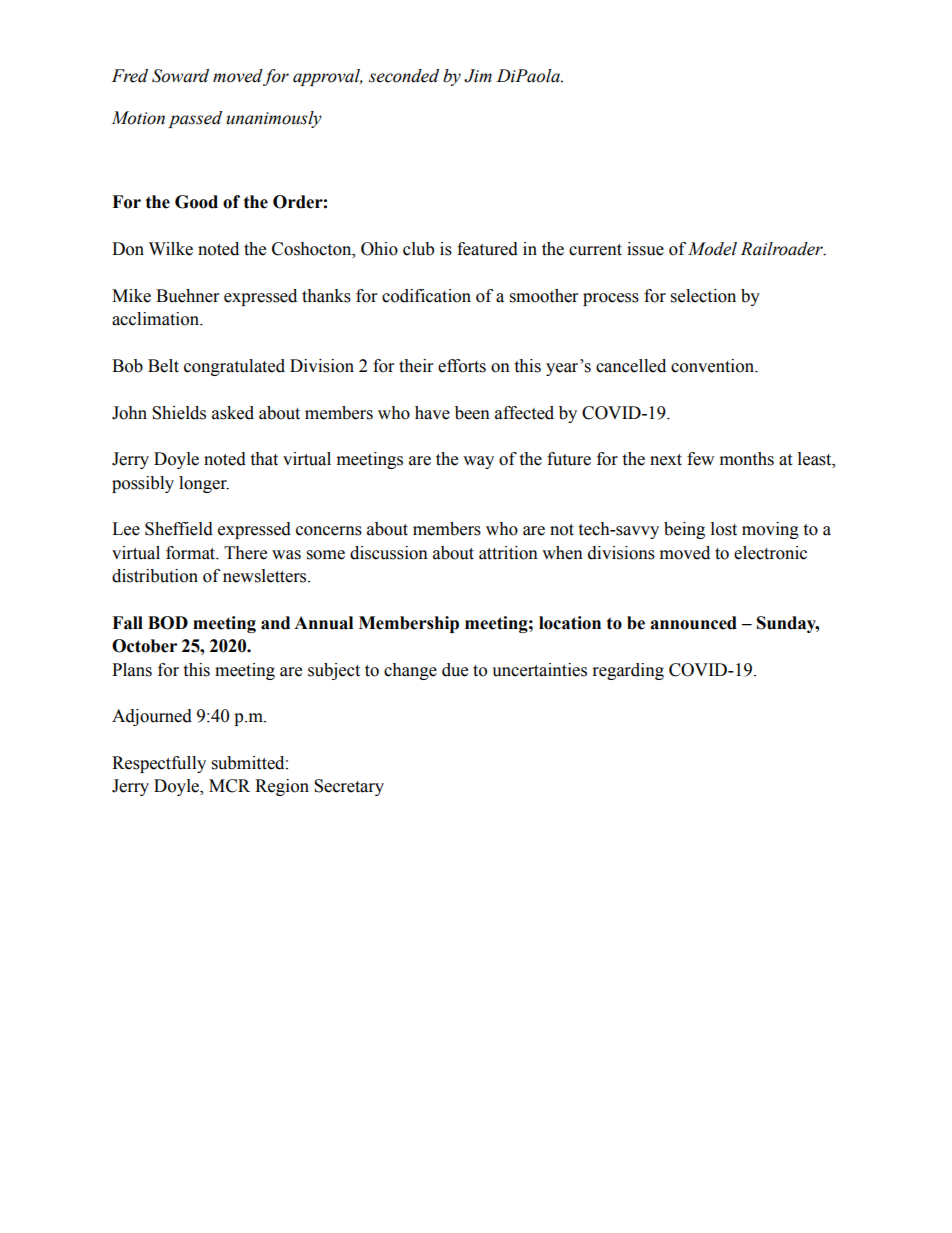 The height and width of the screenshot is (1233, 952). I want to click on passed, so click(195, 119).
